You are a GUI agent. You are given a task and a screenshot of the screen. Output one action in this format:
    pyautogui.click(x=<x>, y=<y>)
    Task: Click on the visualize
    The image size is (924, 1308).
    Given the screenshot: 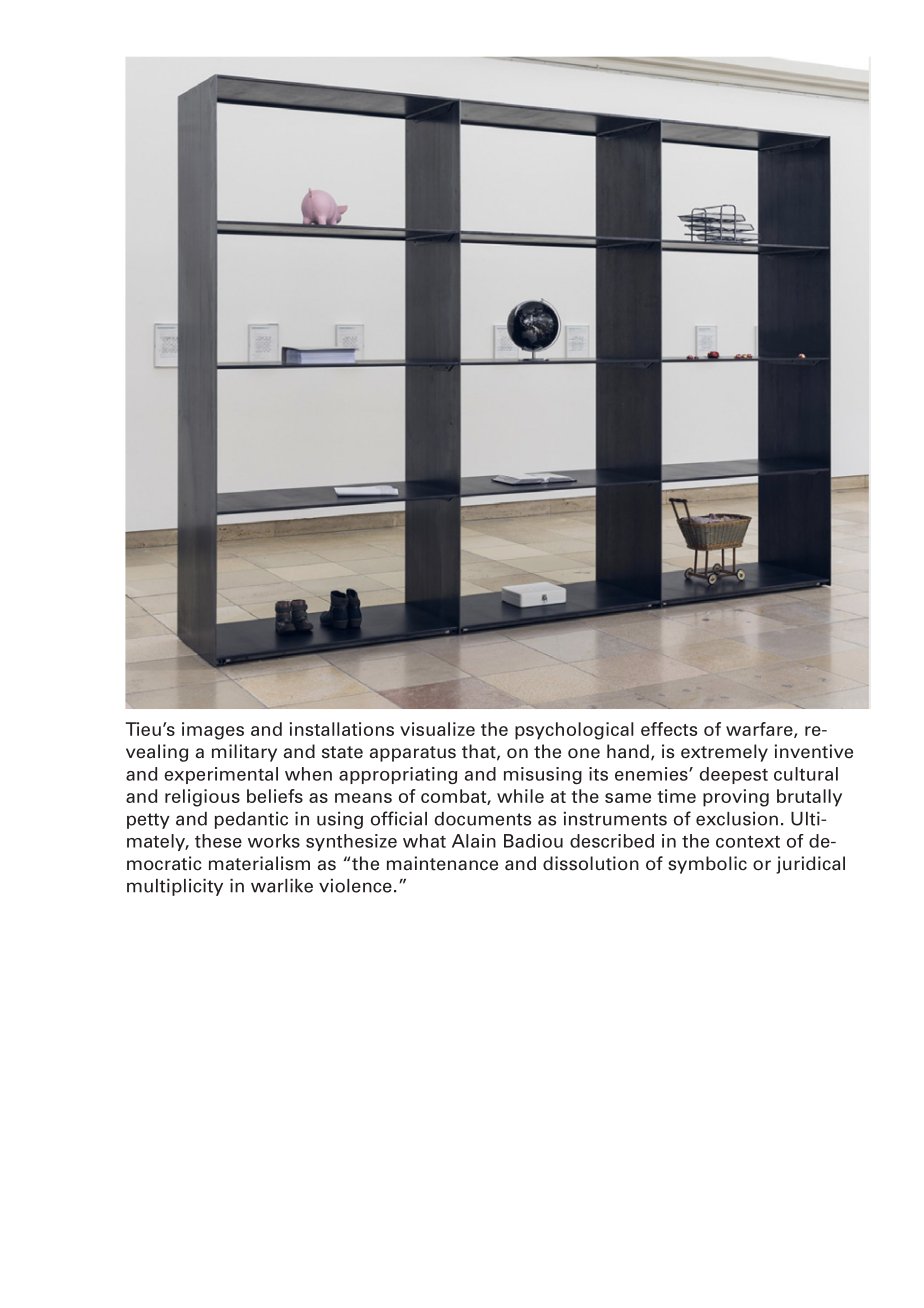 What is the action you would take?
    pyautogui.click(x=437, y=729)
